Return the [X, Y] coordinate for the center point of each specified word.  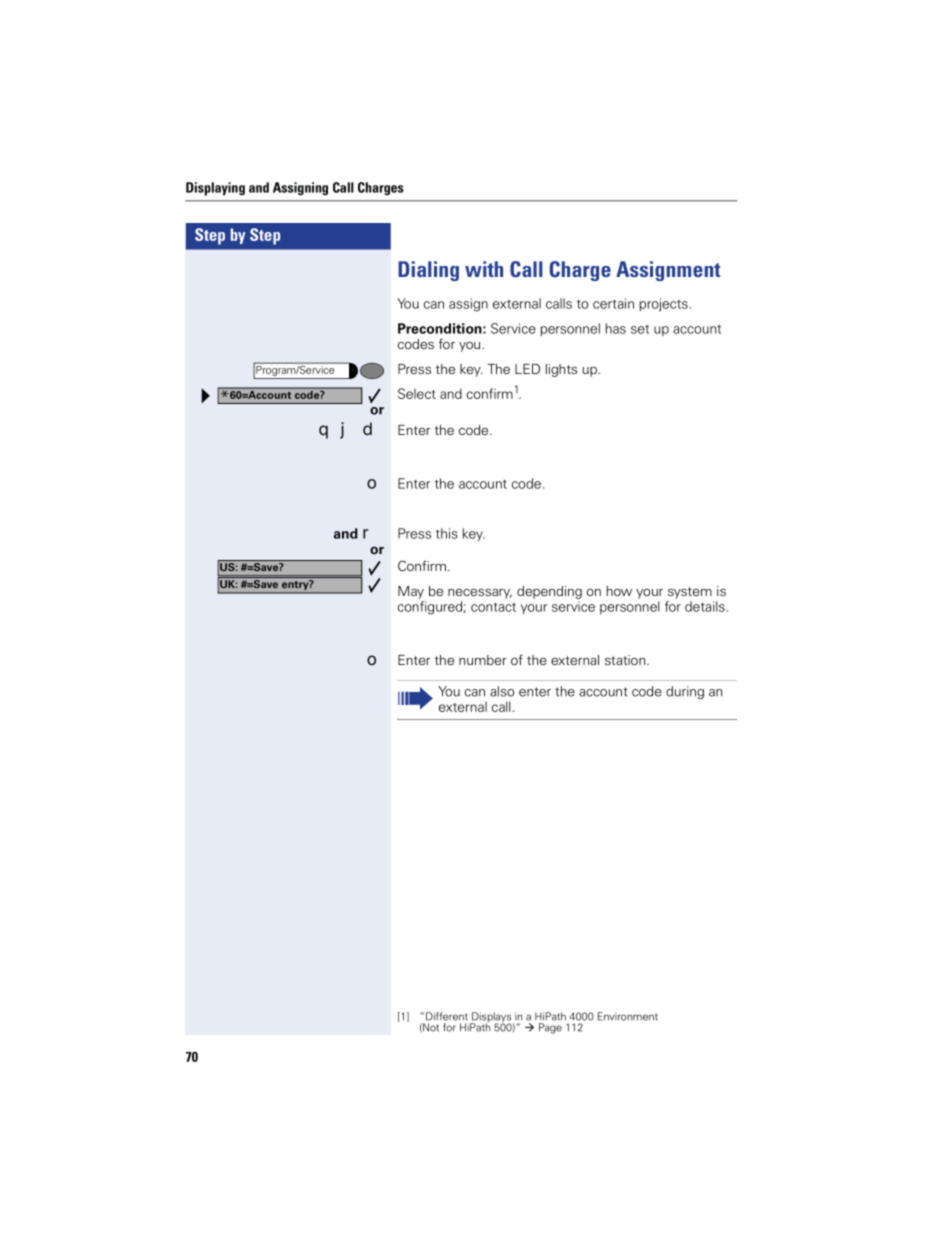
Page [550, 1028]
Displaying [215, 189]
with [484, 269]
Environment [627, 1016]
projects [664, 305]
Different [447, 1016]
